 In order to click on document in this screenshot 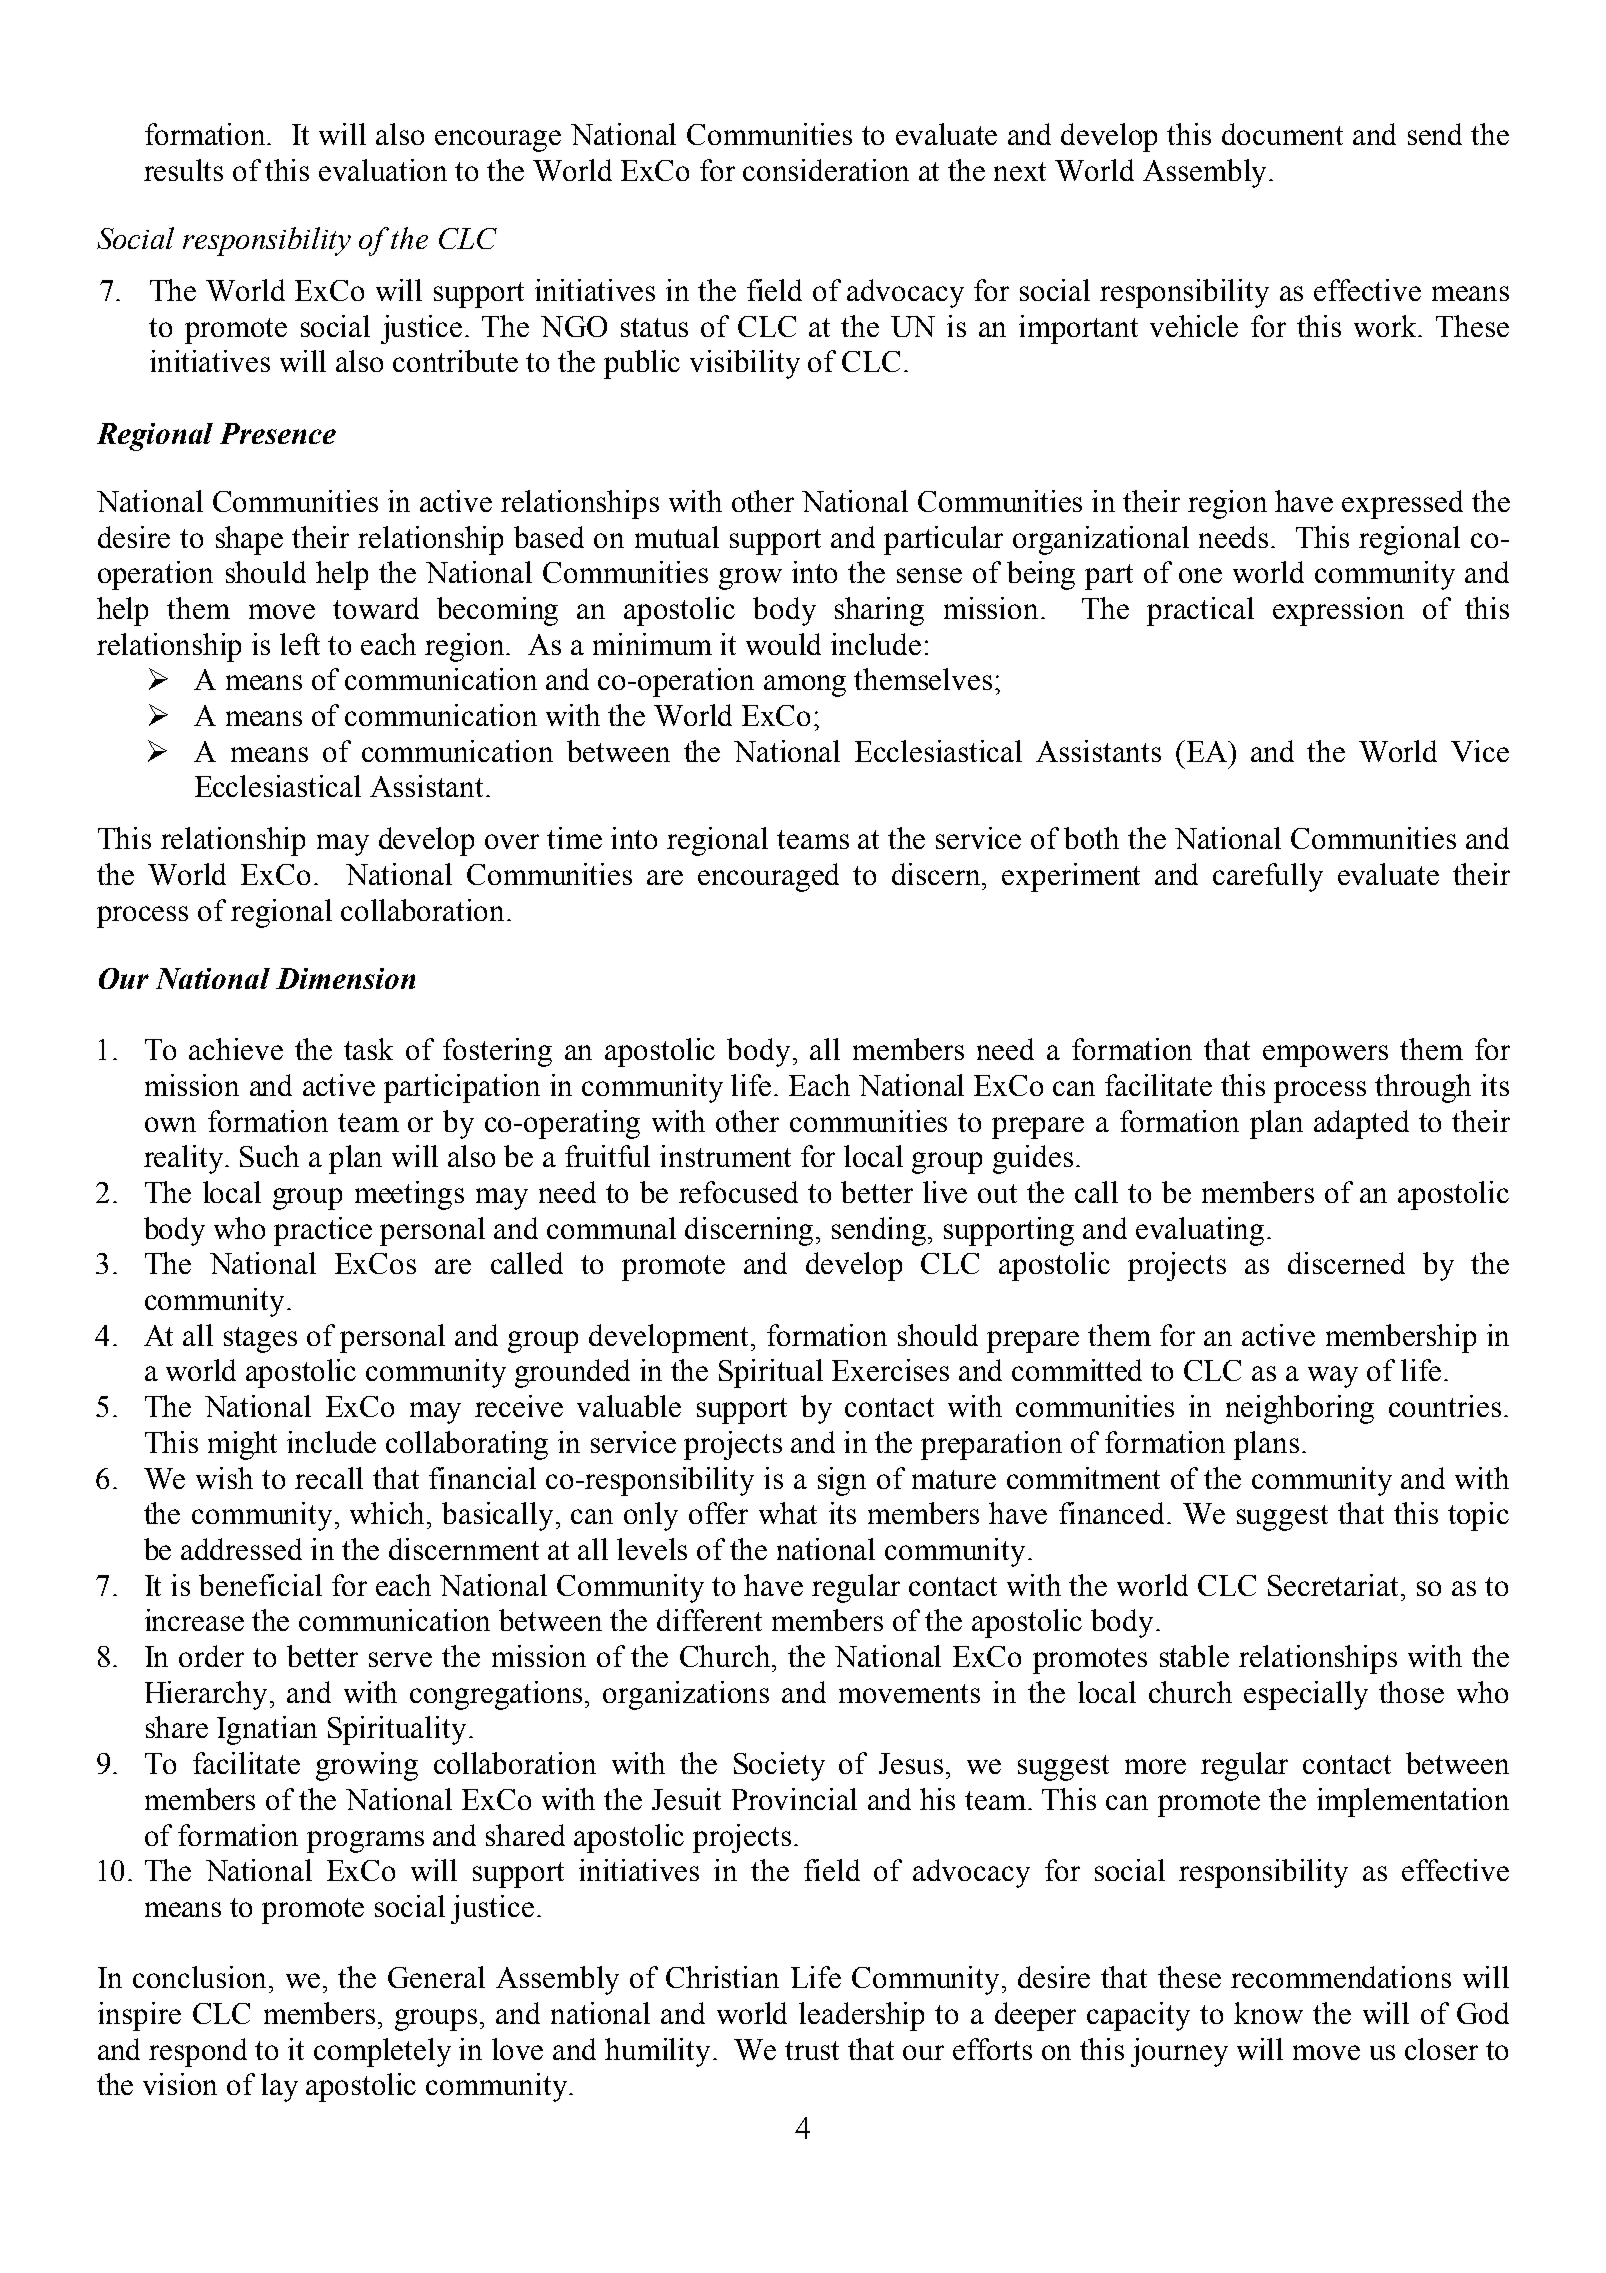, I will do `click(1282, 134)`.
